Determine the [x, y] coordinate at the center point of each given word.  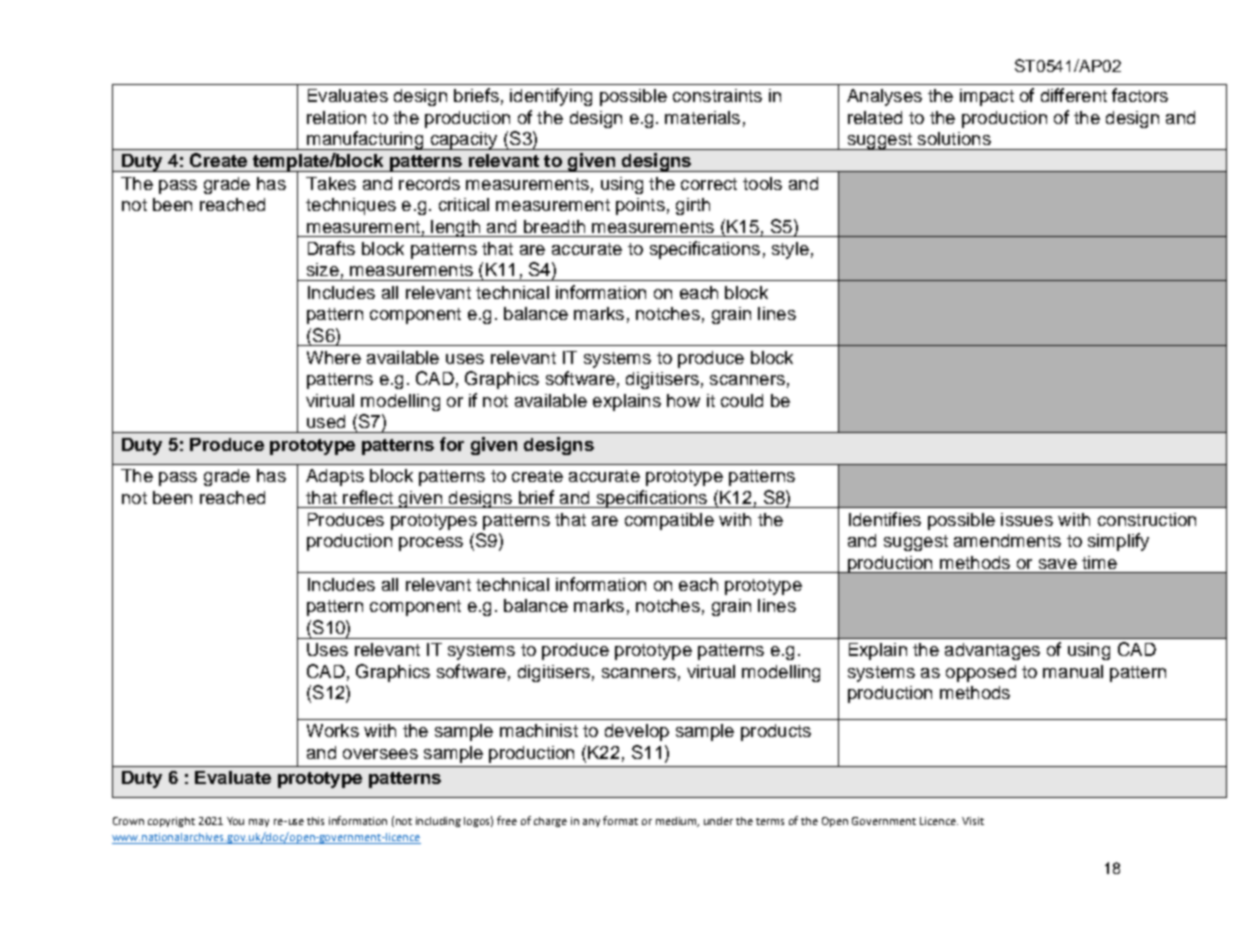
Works [333, 730]
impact [987, 97]
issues [1027, 519]
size [323, 269]
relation [336, 117]
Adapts [335, 477]
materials [702, 117]
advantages [992, 651]
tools [762, 183]
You [235, 821]
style [790, 250]
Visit [973, 821]
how [683, 400]
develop [637, 732]
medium [677, 822]
